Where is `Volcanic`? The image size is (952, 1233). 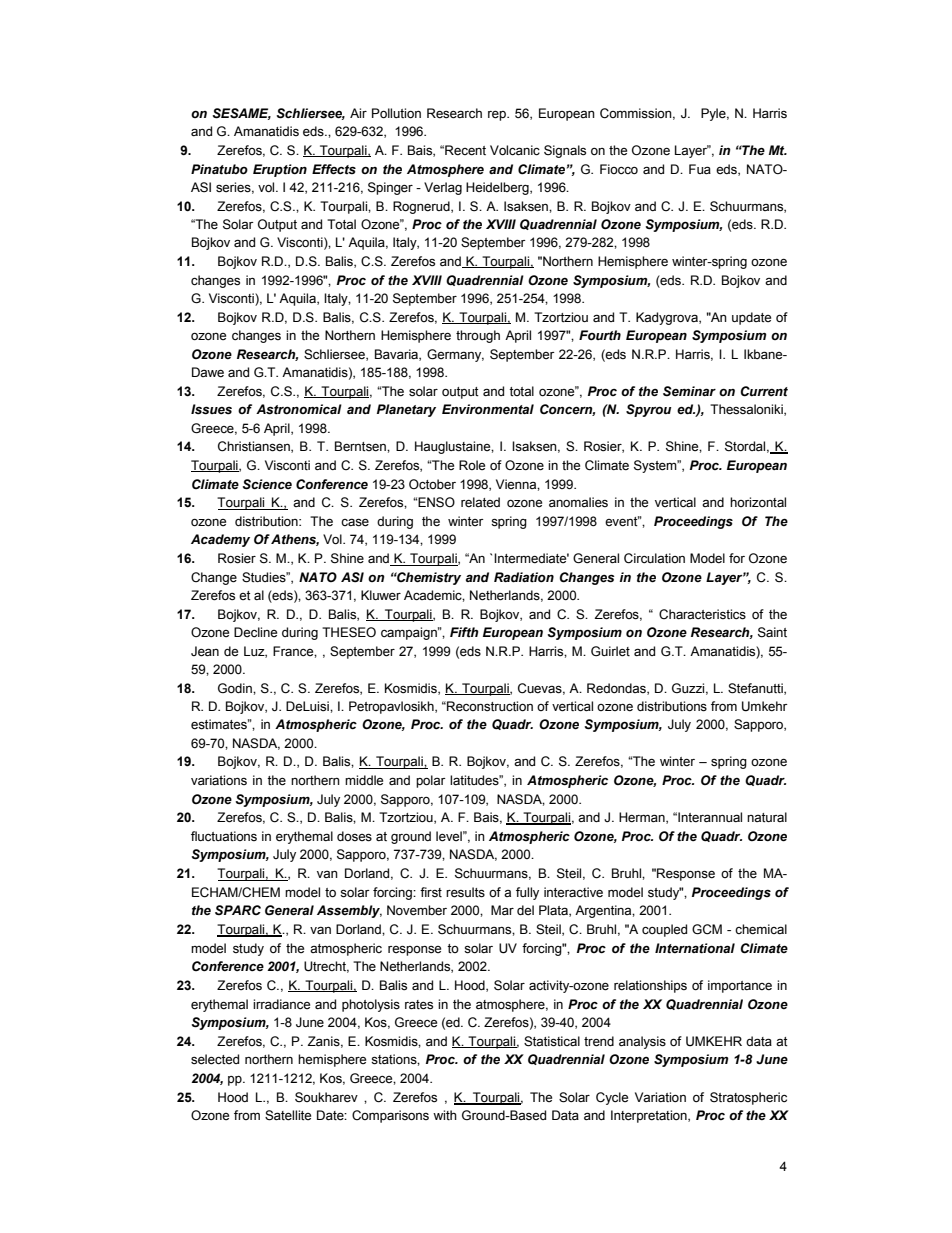
Volcanic is located at coordinates (515, 150).
